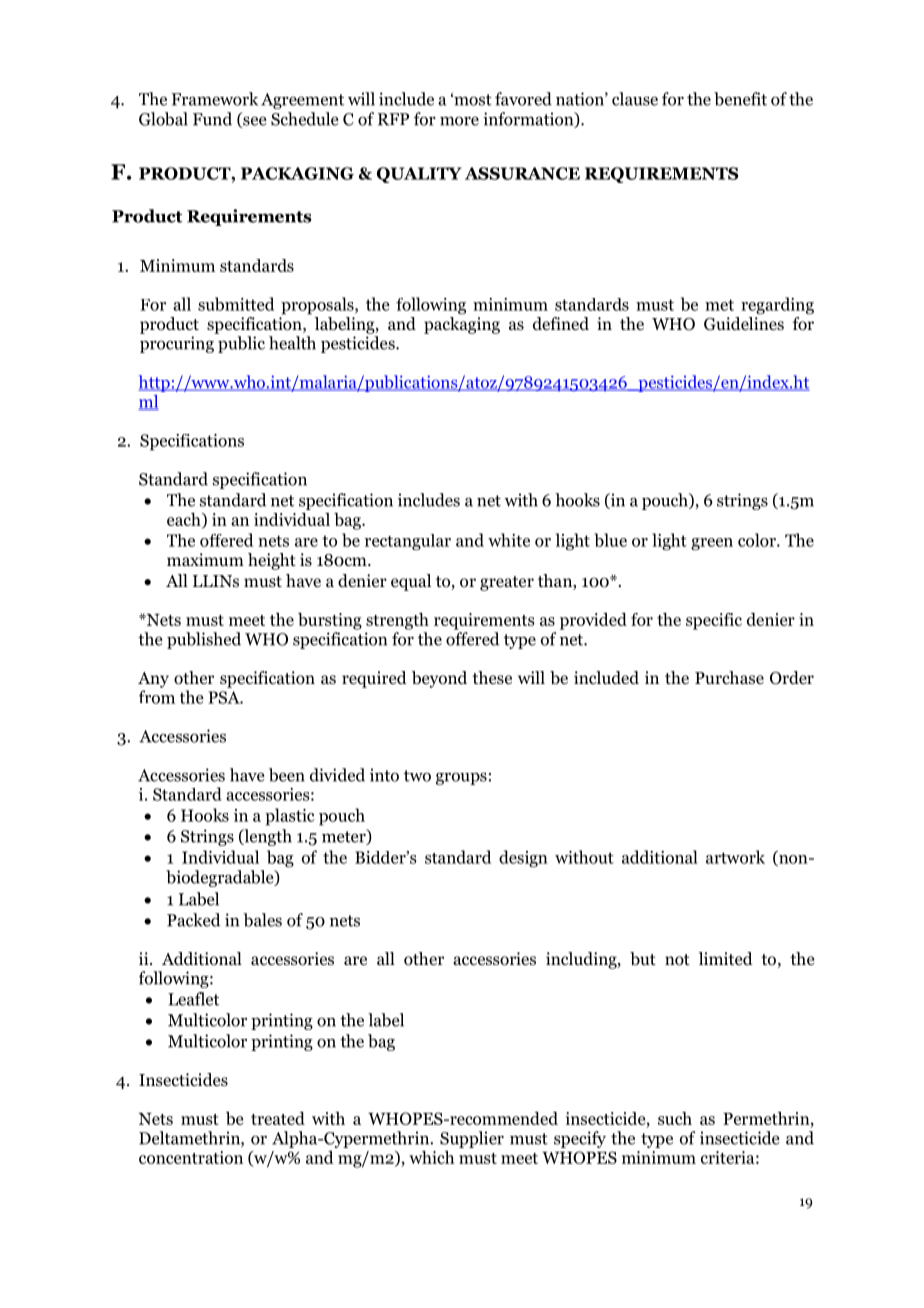 The height and width of the page is (1308, 924). Describe the element at coordinates (712, 544) in the page. I see `green` at that location.
